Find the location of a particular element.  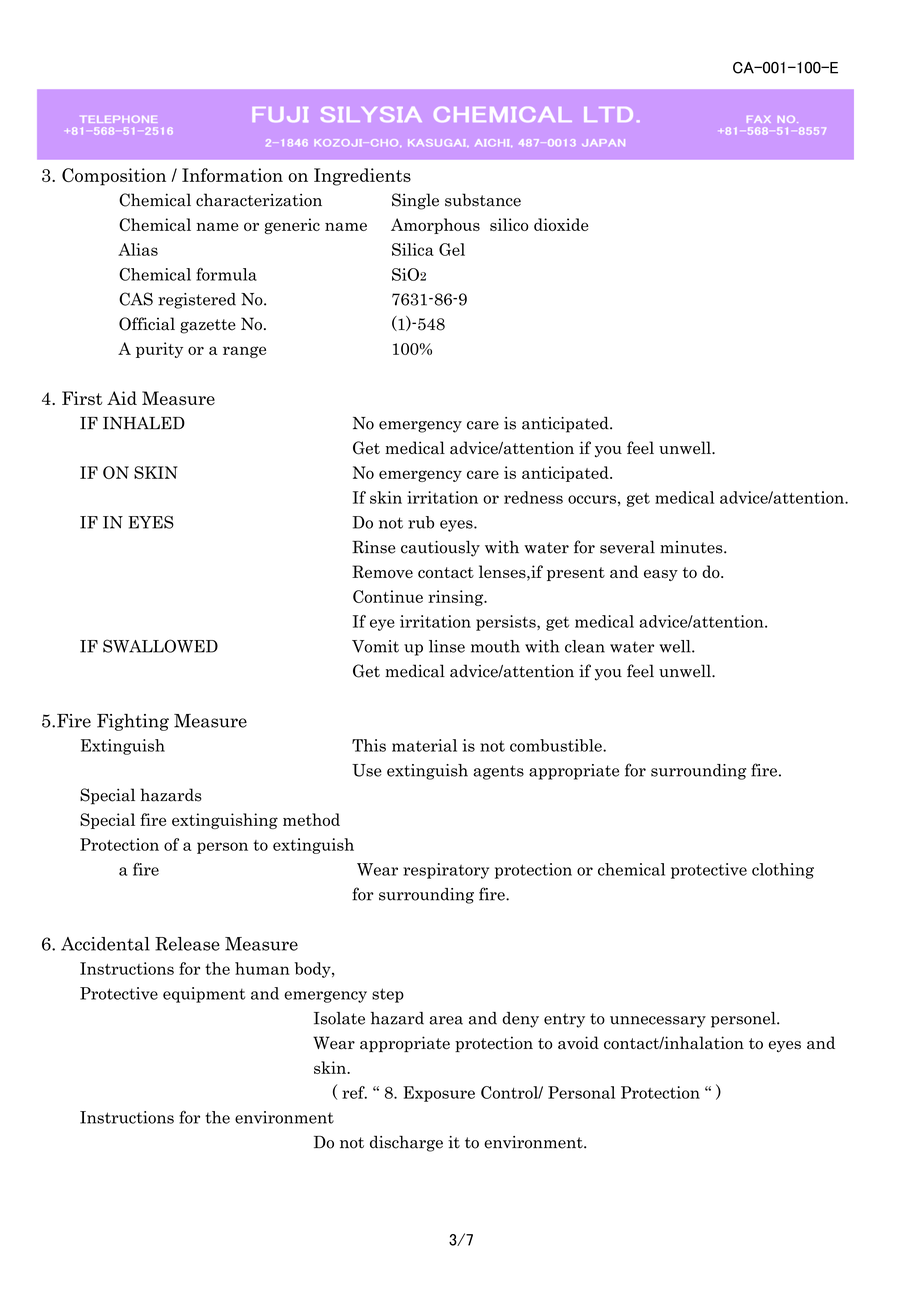

occurs is located at coordinates (592, 499).
